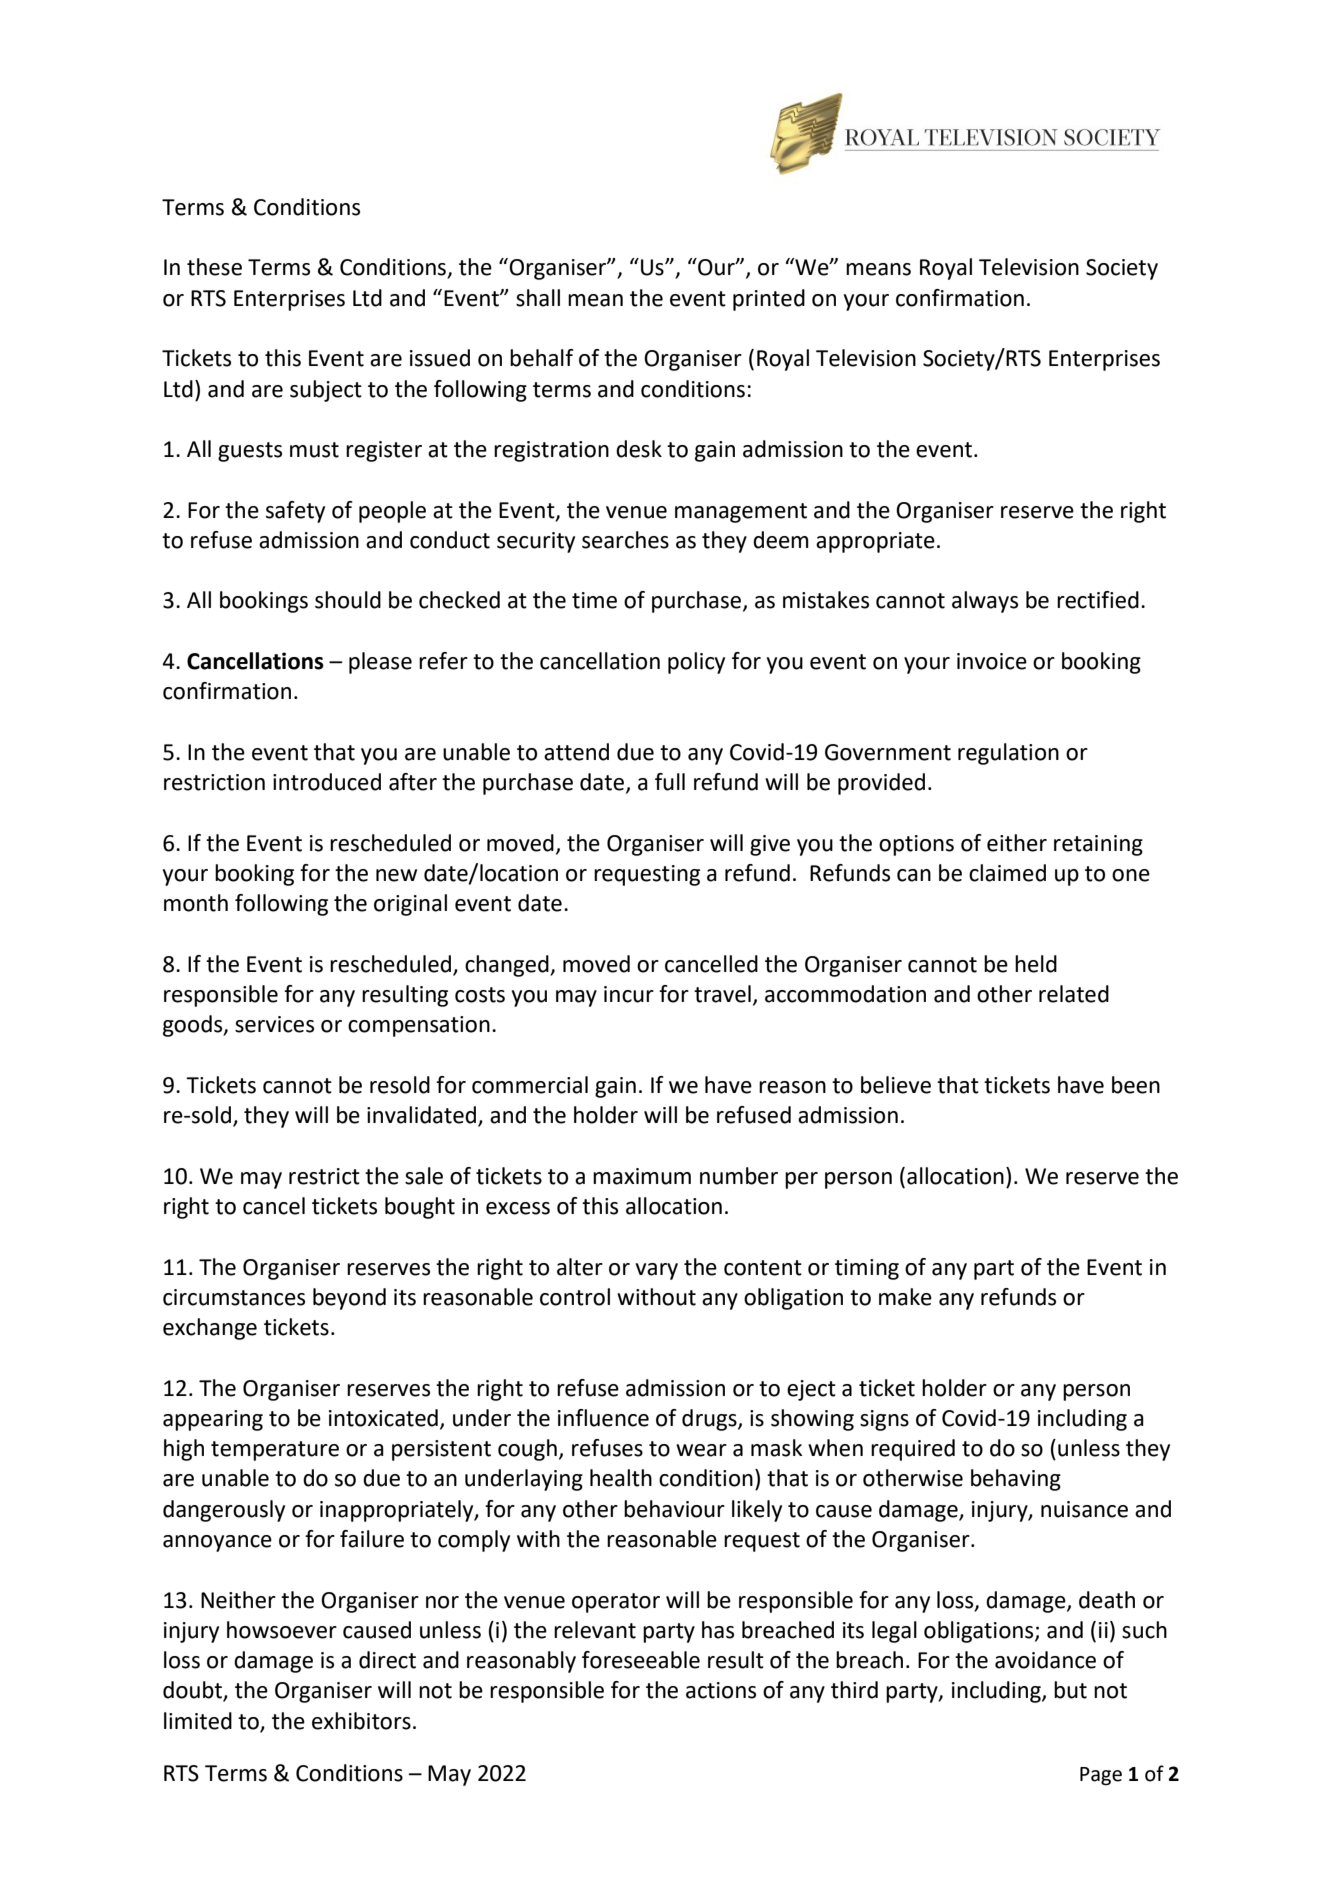 The image size is (1342, 1898). What do you see at coordinates (1074, 994) in the document?
I see `related` at bounding box center [1074, 994].
